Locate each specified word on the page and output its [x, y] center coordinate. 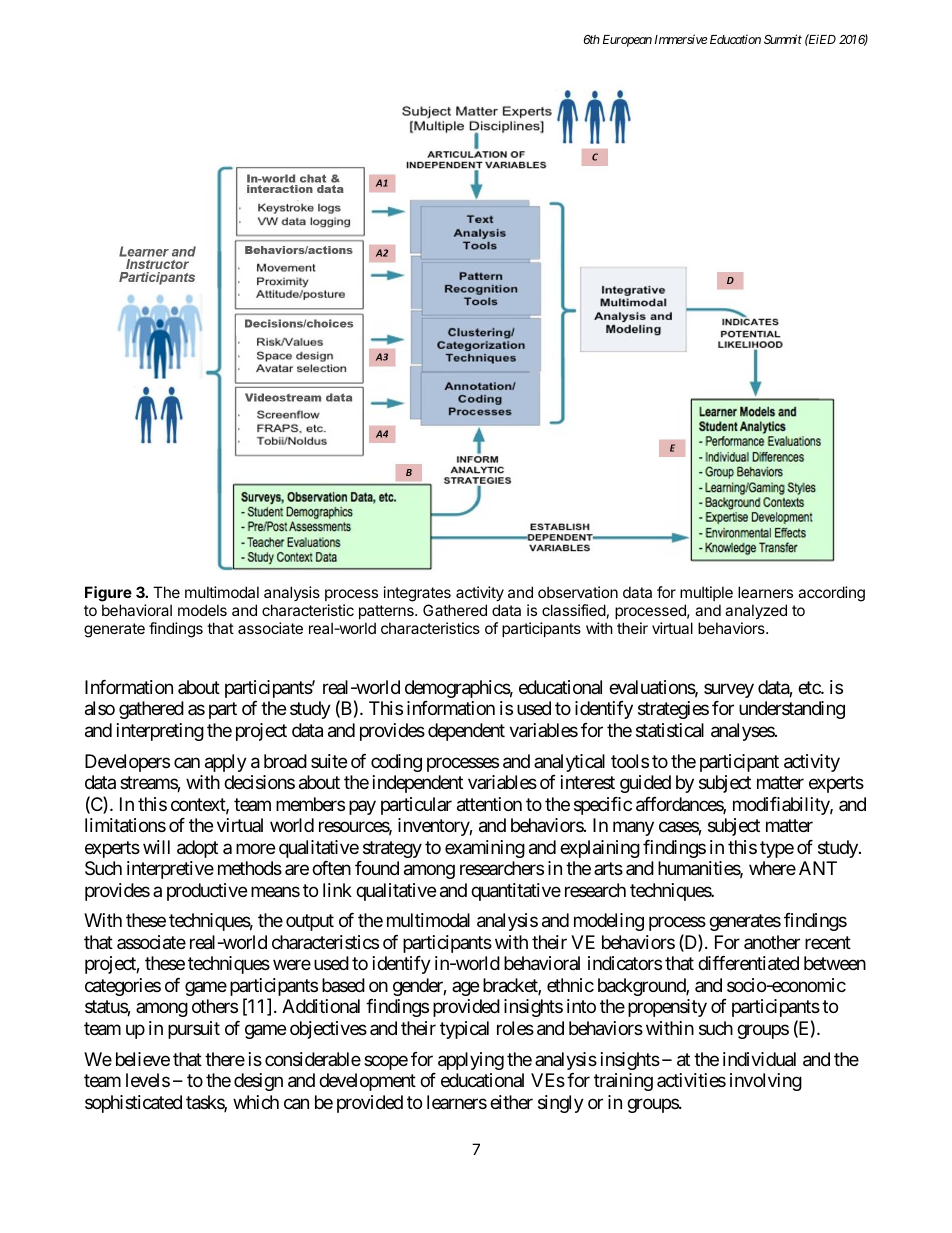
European [627, 41]
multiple [706, 593]
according [831, 594]
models [202, 610]
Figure [108, 594]
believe [143, 1059]
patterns [387, 612]
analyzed [756, 611]
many [633, 829]
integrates [417, 594]
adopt [197, 849]
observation [578, 592]
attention [489, 804]
